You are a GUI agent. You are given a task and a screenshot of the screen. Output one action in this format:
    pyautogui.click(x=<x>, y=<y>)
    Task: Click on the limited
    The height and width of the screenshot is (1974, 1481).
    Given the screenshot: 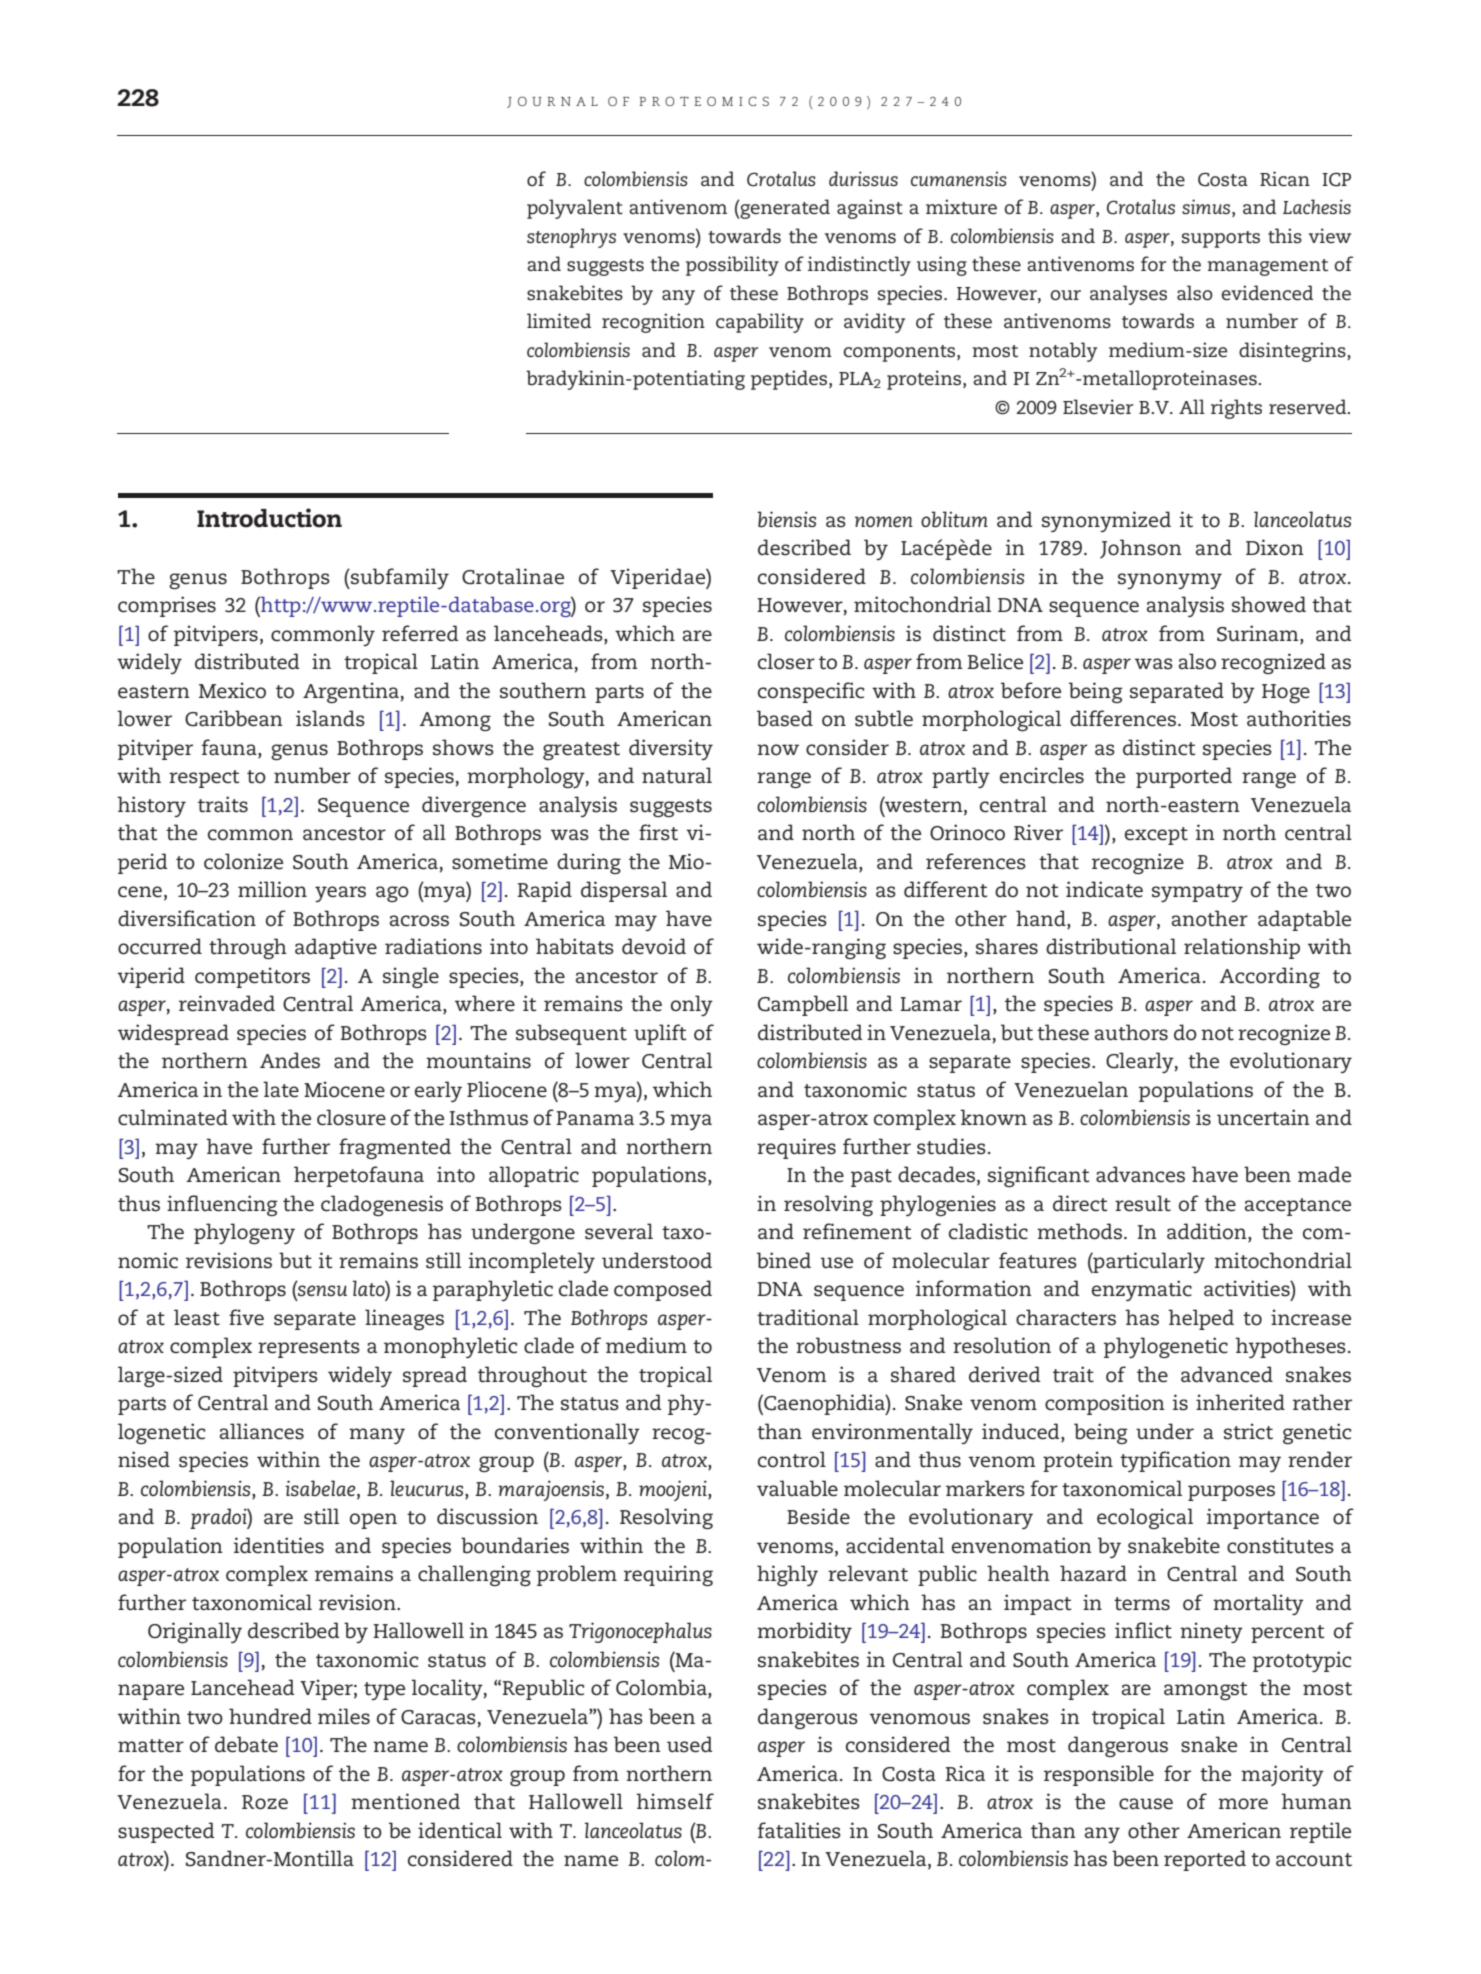 What is the action you would take?
    pyautogui.click(x=559, y=321)
